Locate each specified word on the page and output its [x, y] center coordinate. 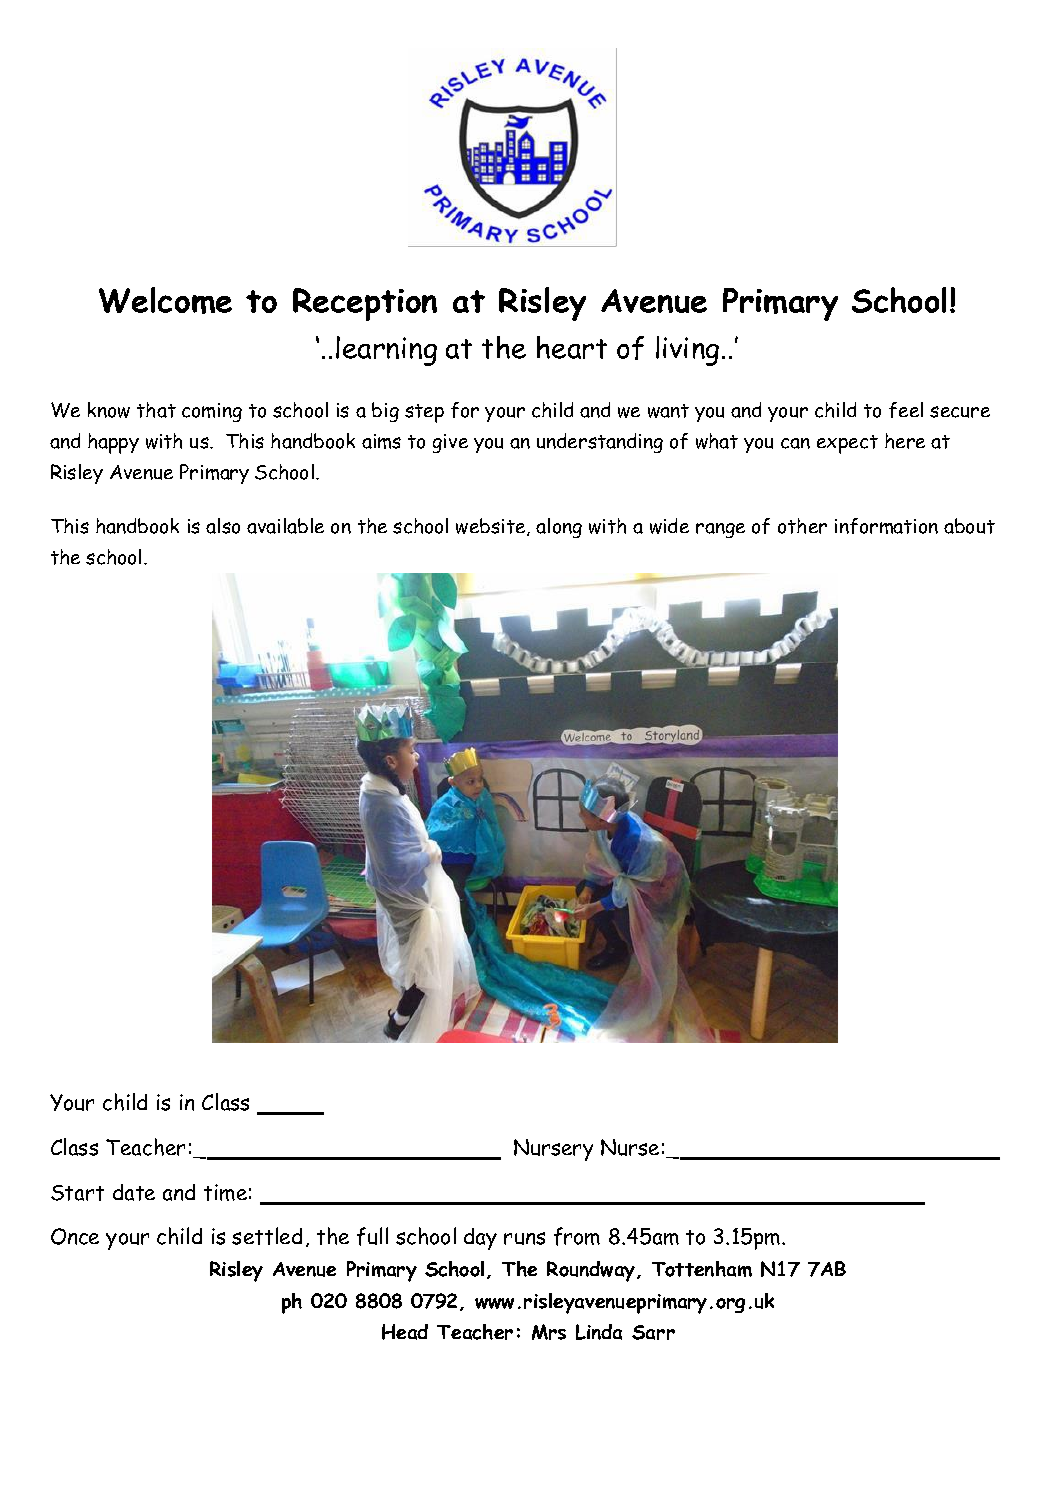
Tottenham [702, 1269]
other [802, 526]
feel [906, 410]
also [223, 526]
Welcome [165, 300]
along [559, 528]
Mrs [549, 1332]
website [492, 527]
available [285, 526]
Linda [599, 1332]
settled [267, 1236]
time [225, 1192]
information [886, 526]
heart [572, 347]
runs [524, 1238]
